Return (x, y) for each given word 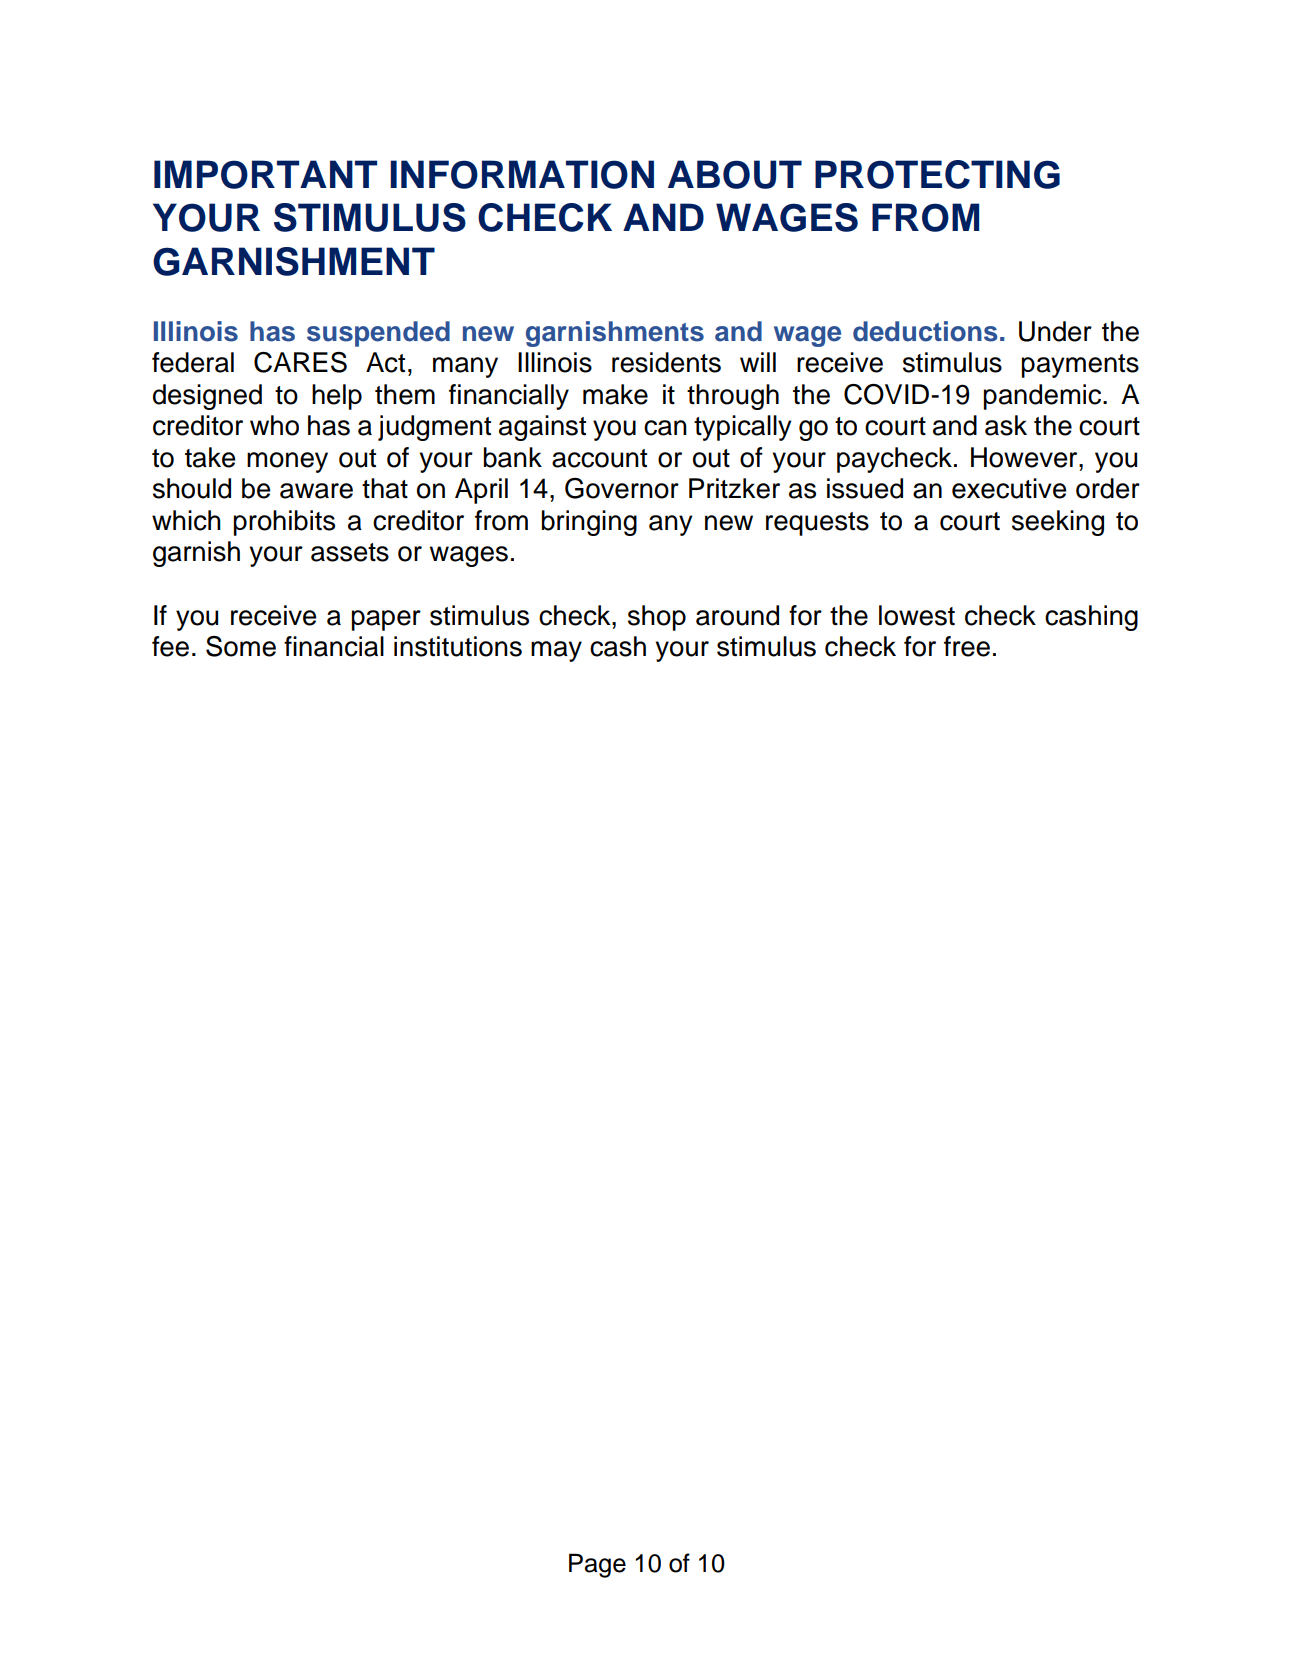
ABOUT (735, 174)
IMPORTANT (265, 174)
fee (170, 646)
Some (241, 646)
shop (657, 618)
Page (597, 1565)
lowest (917, 615)
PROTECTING (937, 174)
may (556, 651)
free (967, 646)
